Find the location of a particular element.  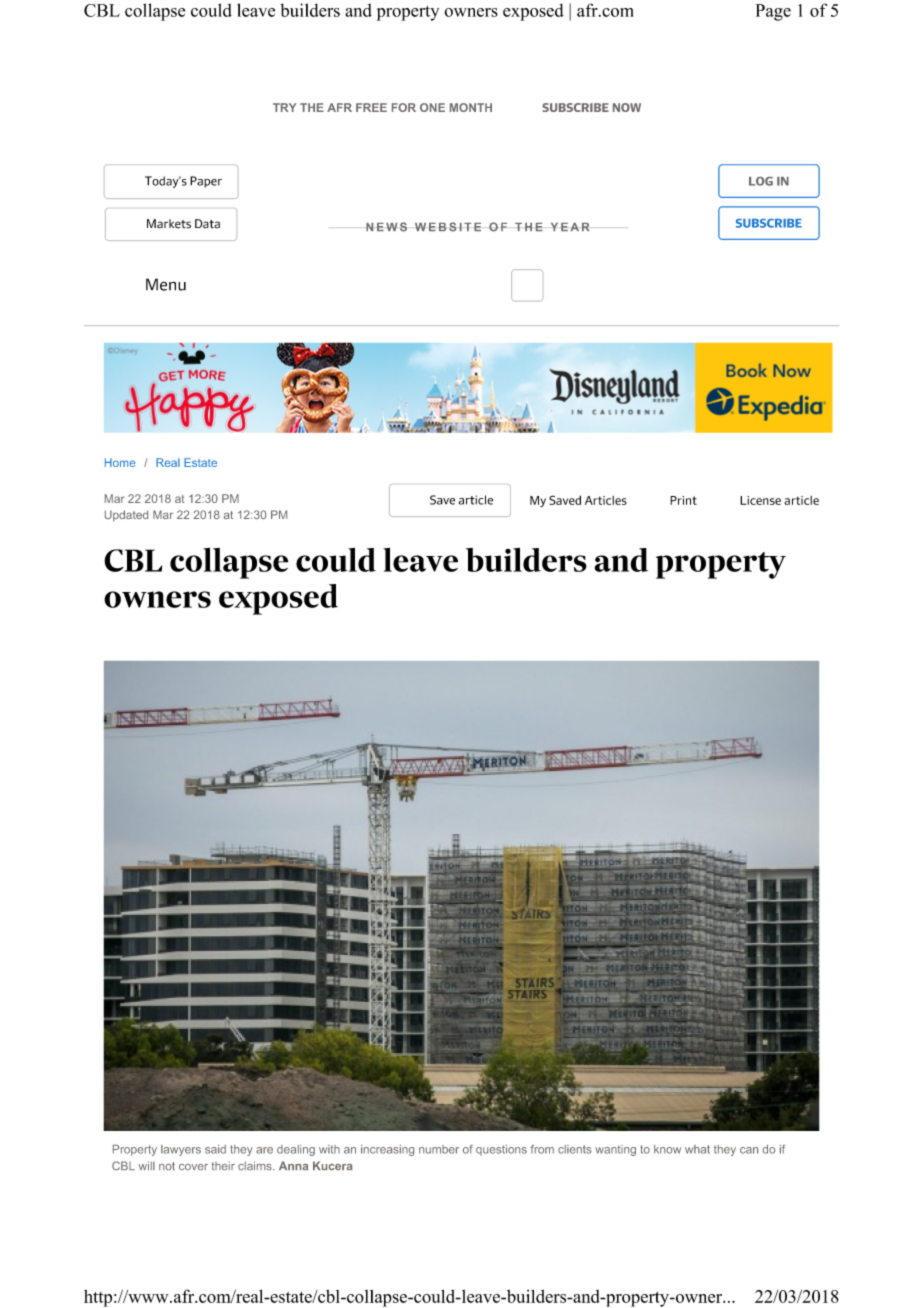

Home is located at coordinates (120, 462).
